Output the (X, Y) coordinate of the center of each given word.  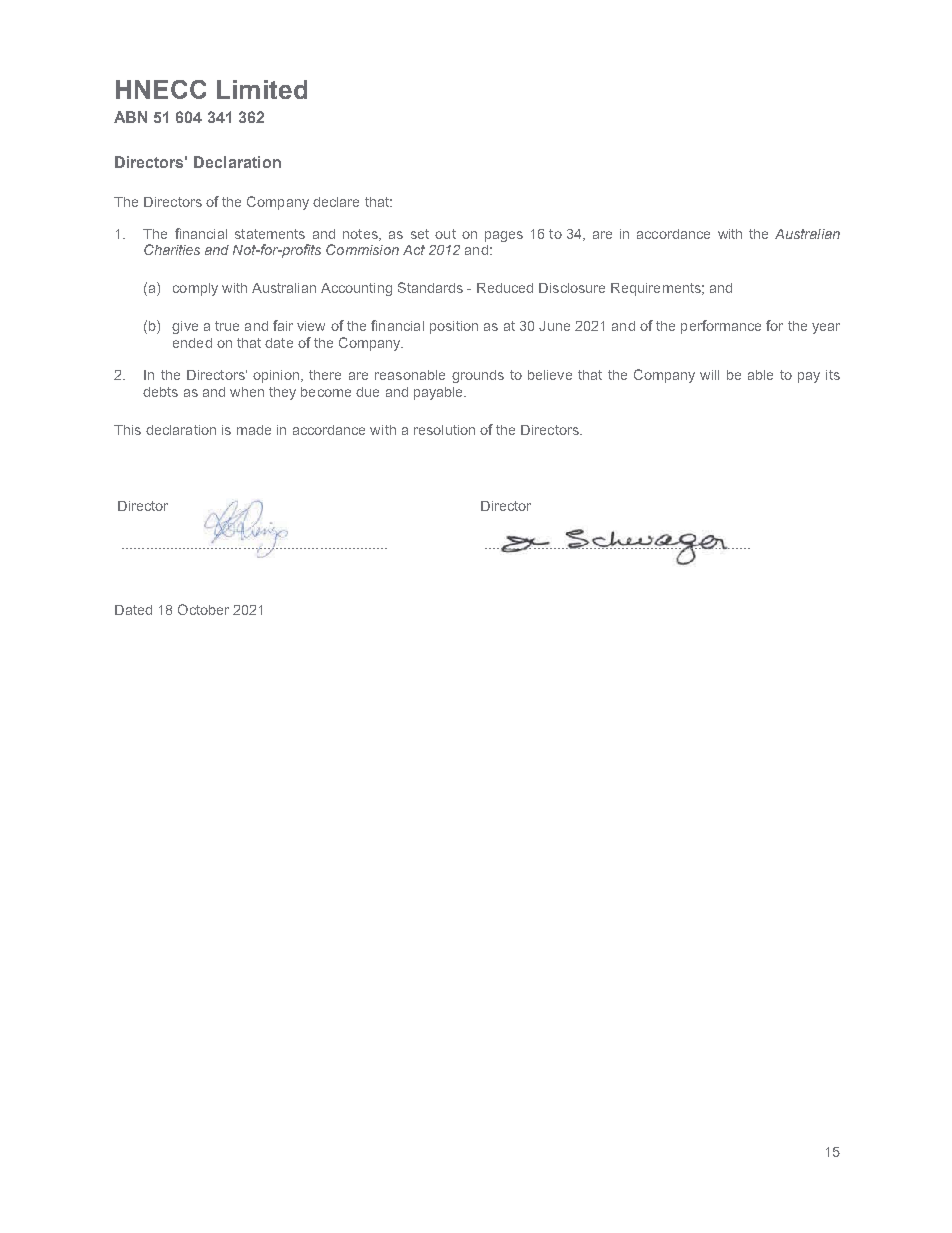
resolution (444, 430)
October (203, 609)
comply (195, 289)
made (254, 430)
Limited (262, 89)
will (709, 375)
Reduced (505, 288)
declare (336, 202)
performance (721, 327)
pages (504, 236)
